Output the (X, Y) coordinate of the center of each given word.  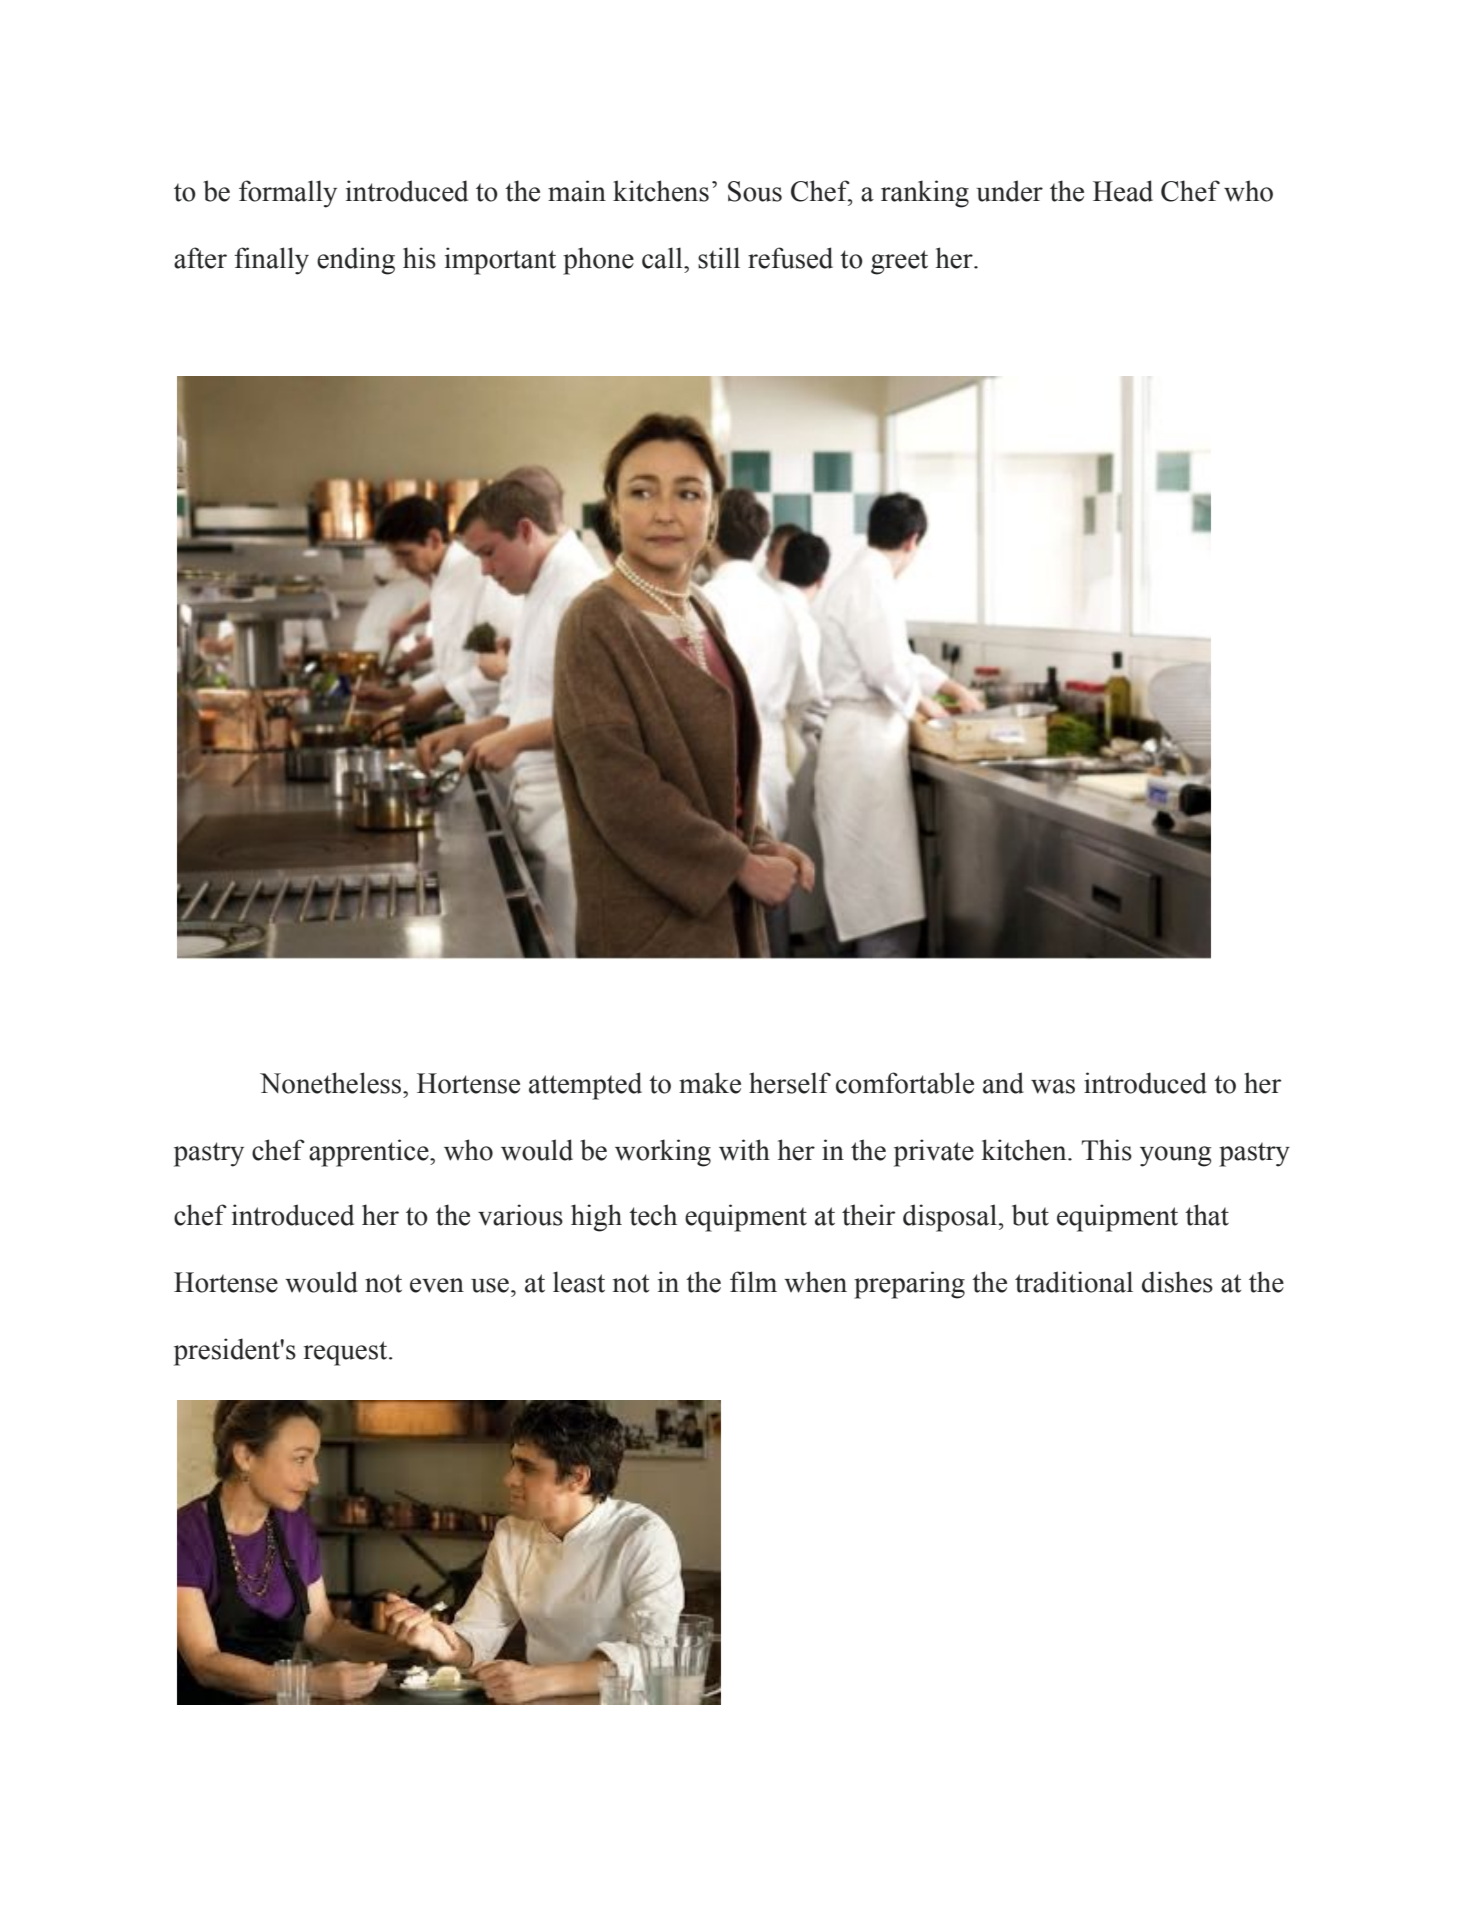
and (1003, 1083)
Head (1123, 191)
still (719, 258)
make (710, 1083)
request (347, 1353)
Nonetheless (332, 1083)
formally (288, 194)
